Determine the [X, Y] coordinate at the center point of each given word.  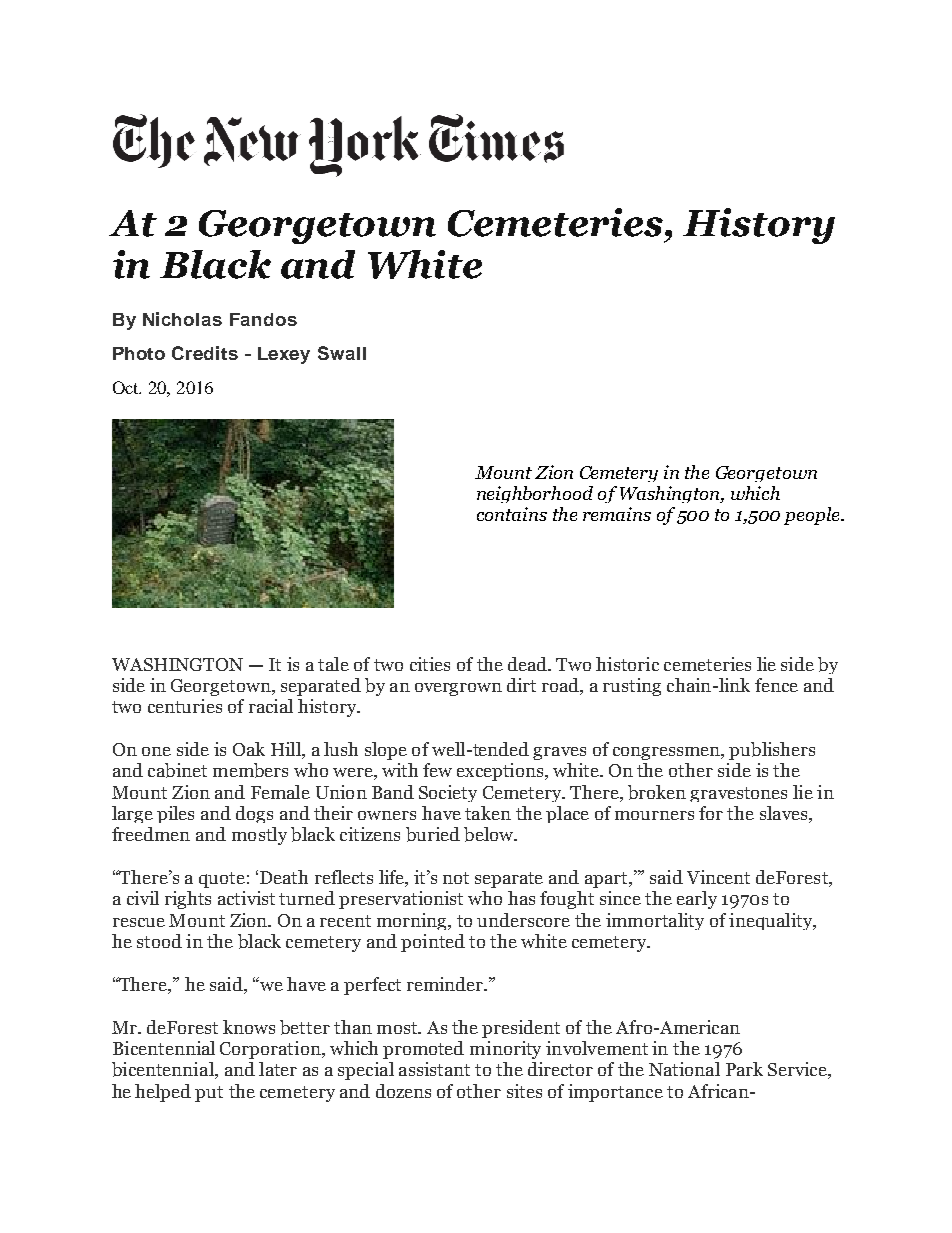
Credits [205, 353]
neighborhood [535, 494]
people [813, 516]
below [490, 834]
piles [175, 814]
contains [512, 514]
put [209, 1094]
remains [617, 514]
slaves [785, 813]
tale [333, 664]
